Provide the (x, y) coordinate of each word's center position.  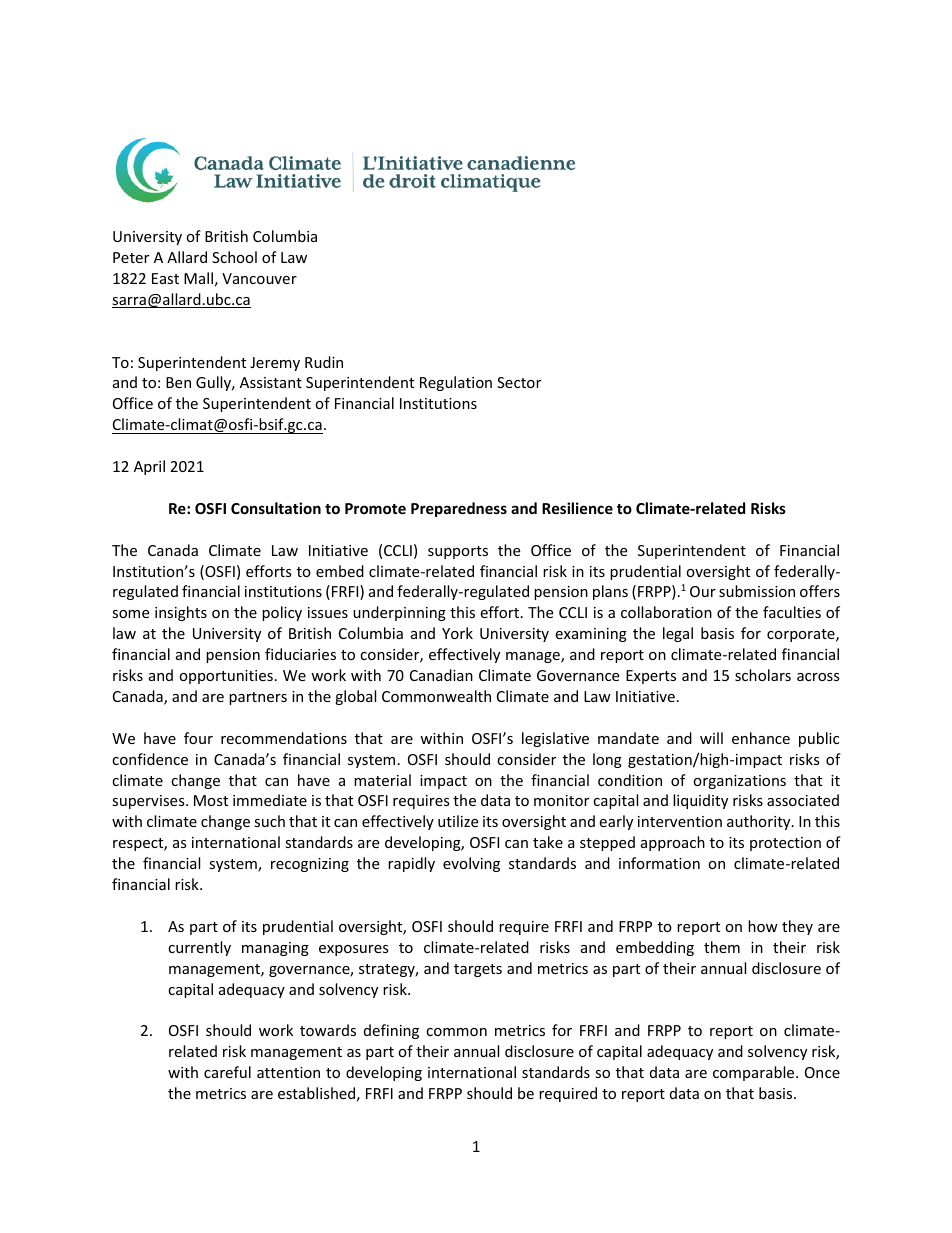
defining (391, 1031)
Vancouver (259, 278)
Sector (519, 382)
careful (227, 1072)
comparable (755, 1073)
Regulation (456, 383)
